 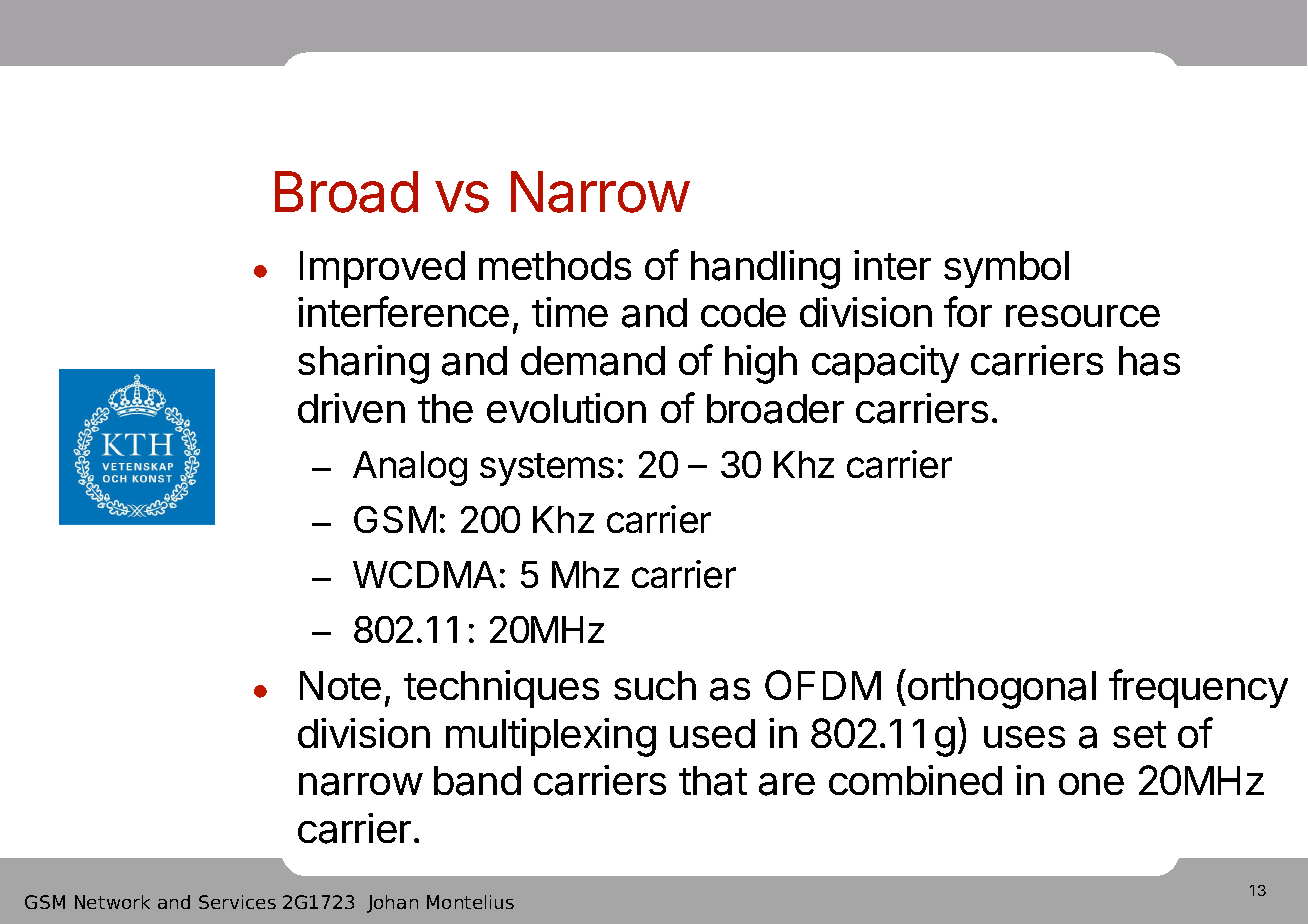 What do you see at coordinates (1006, 269) in the screenshot?
I see `symbol` at bounding box center [1006, 269].
